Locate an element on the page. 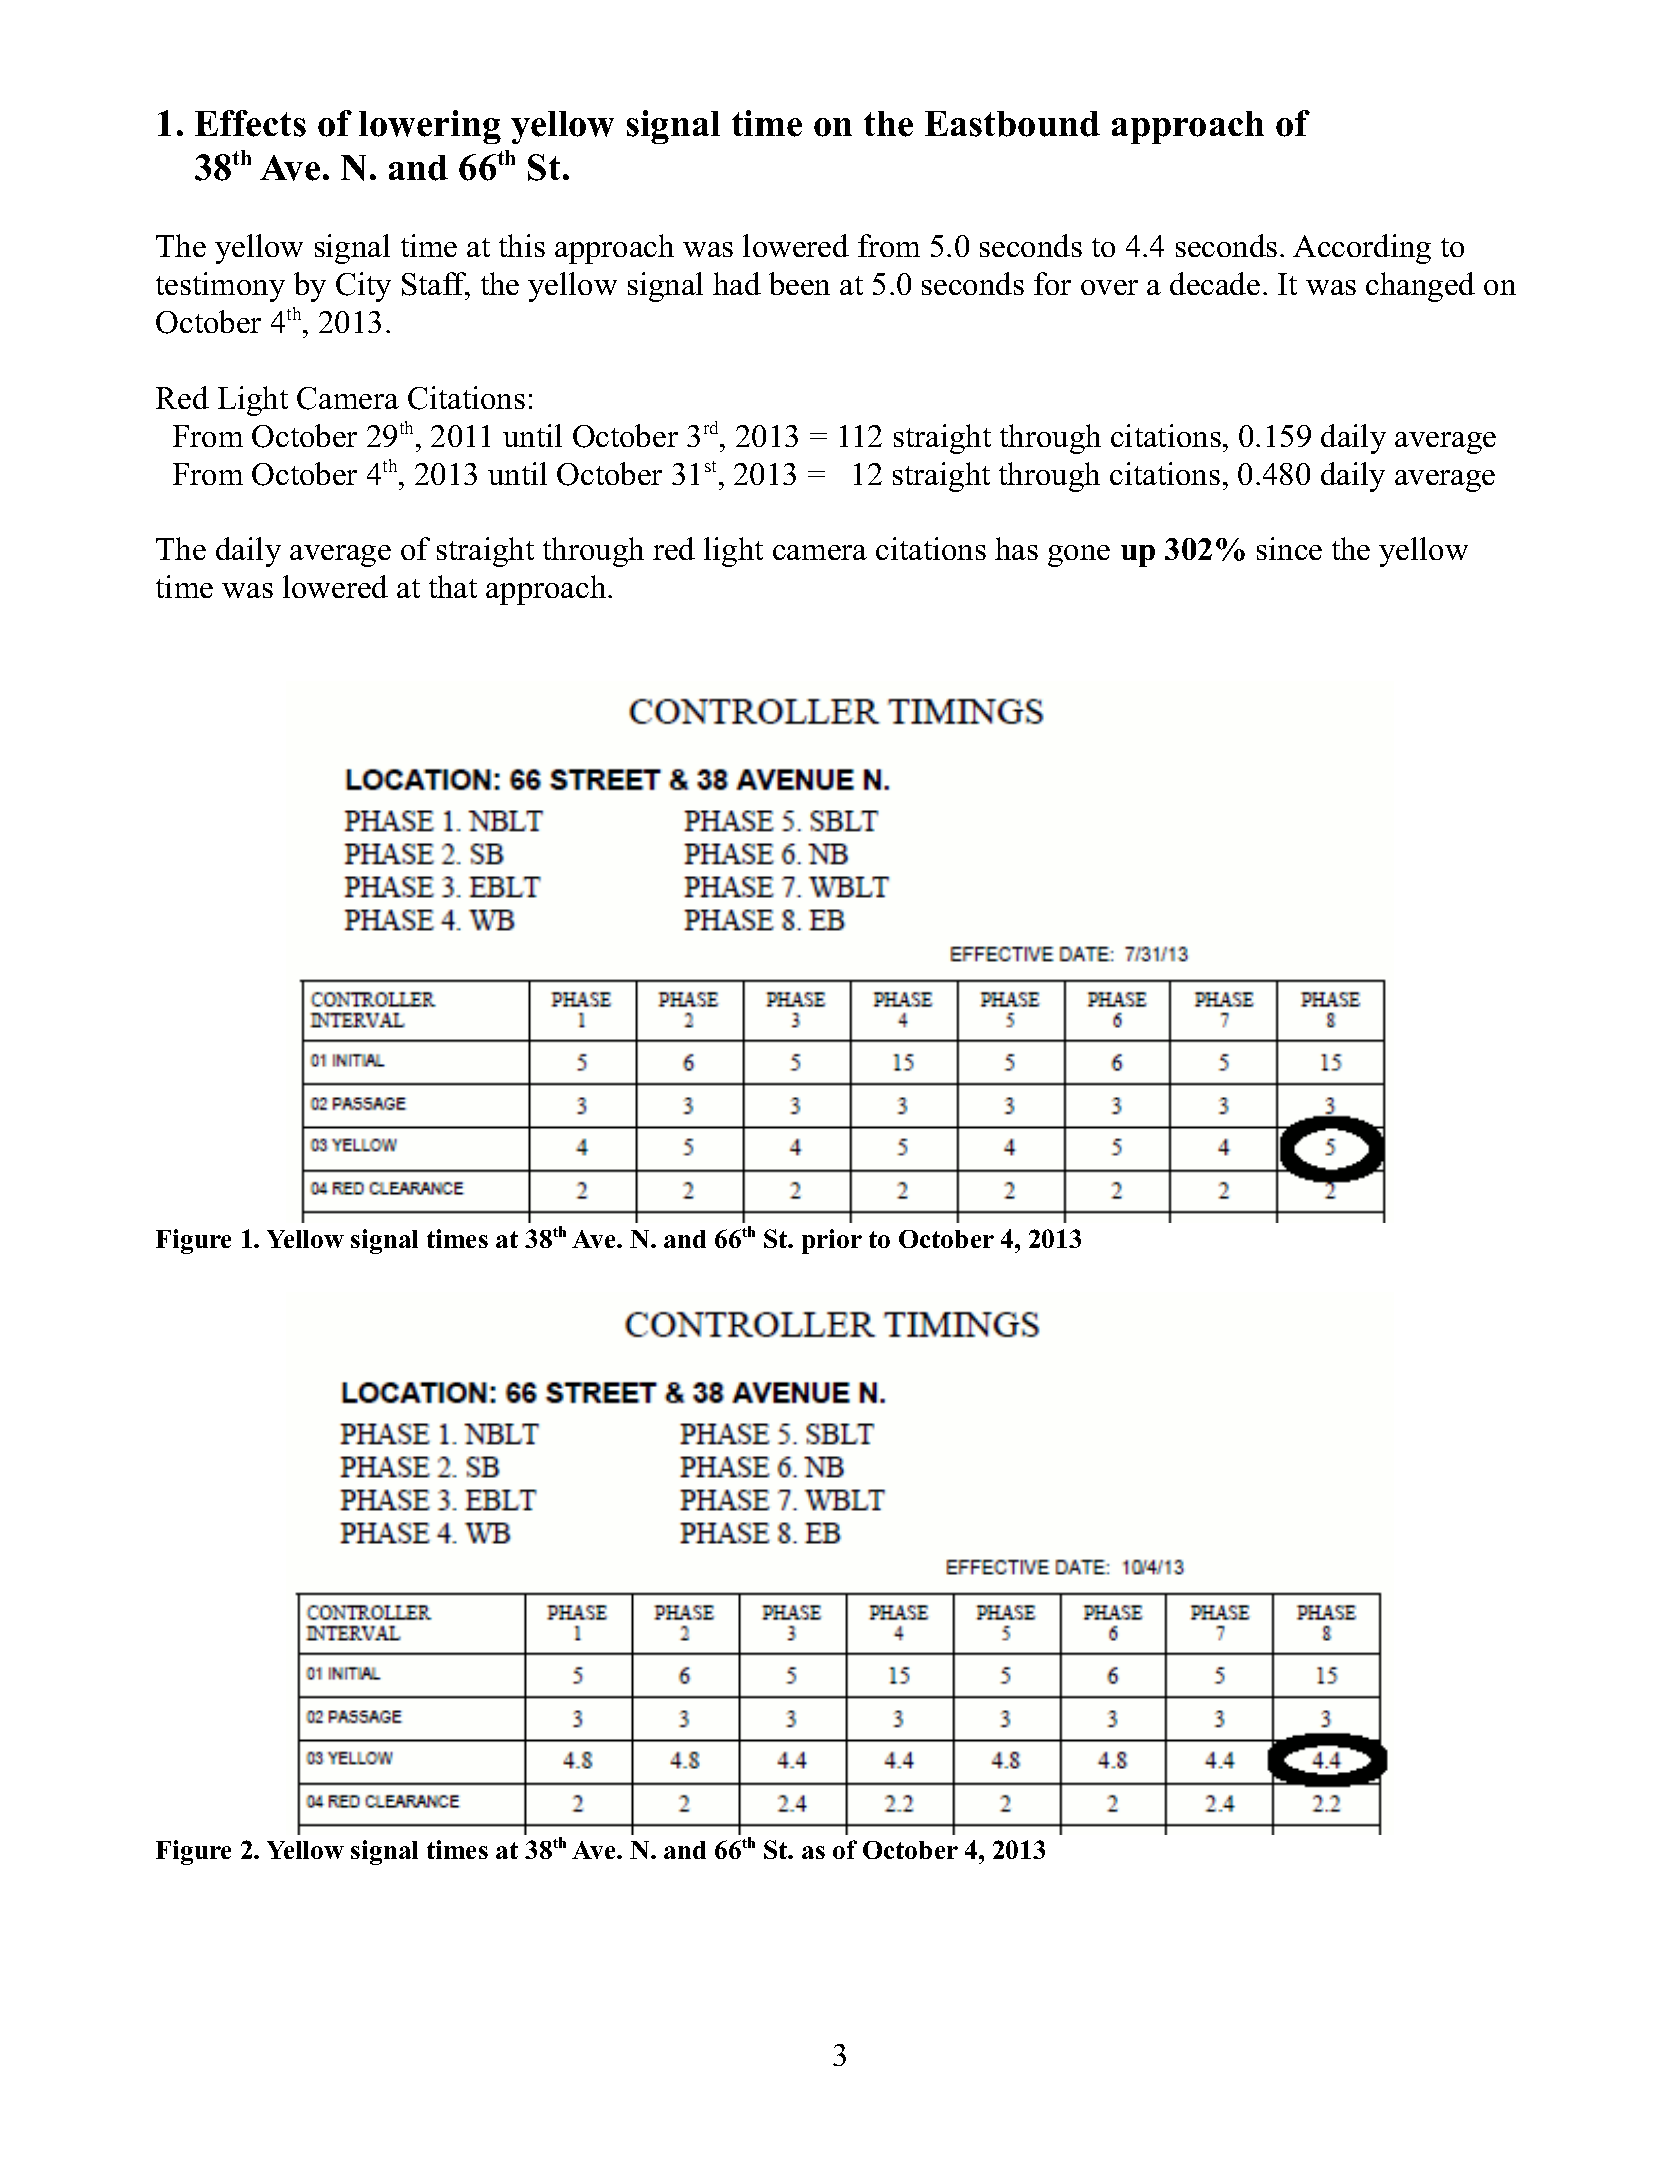  since is located at coordinates (1289, 548).
